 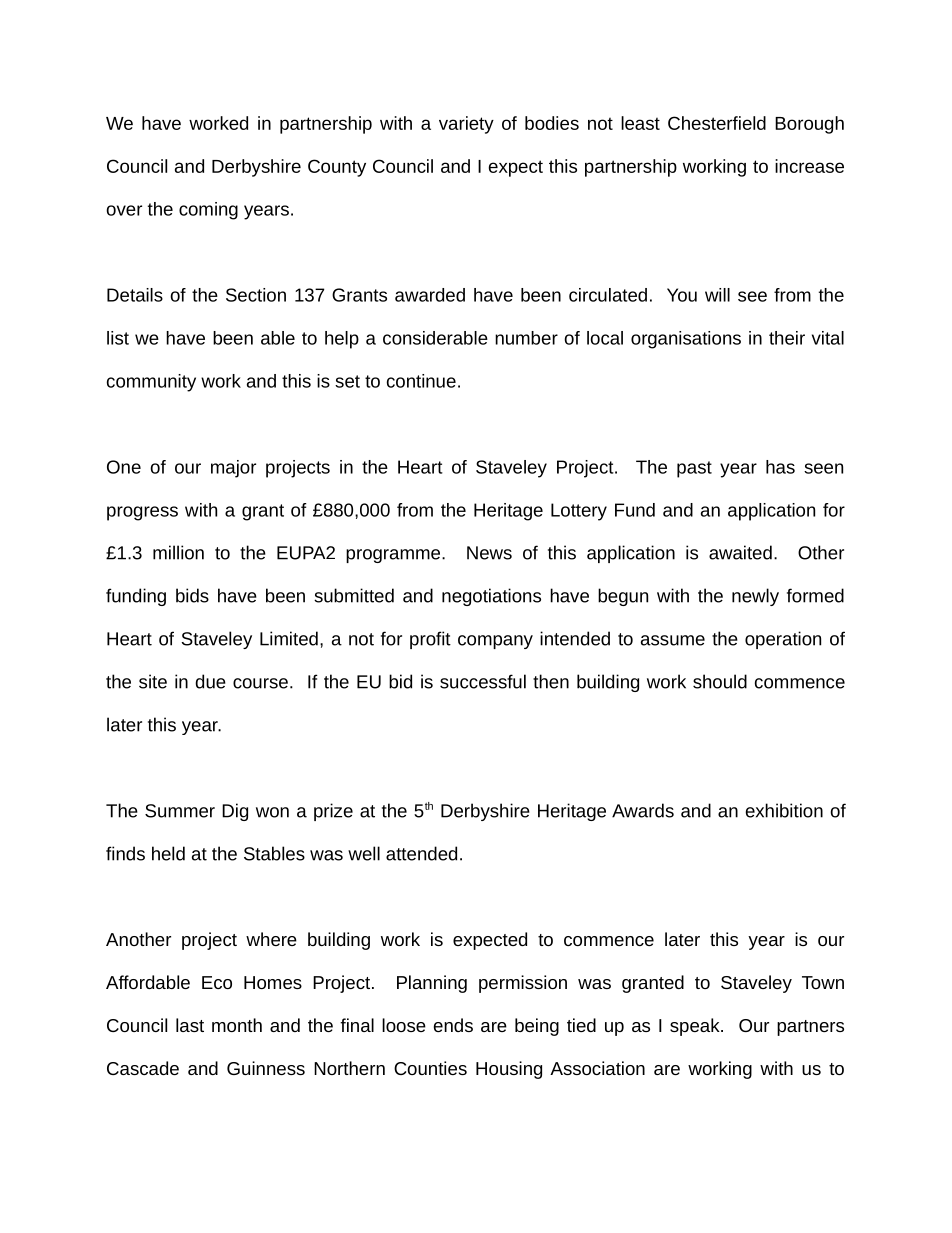 What do you see at coordinates (784, 810) in the screenshot?
I see `exhibition` at bounding box center [784, 810].
